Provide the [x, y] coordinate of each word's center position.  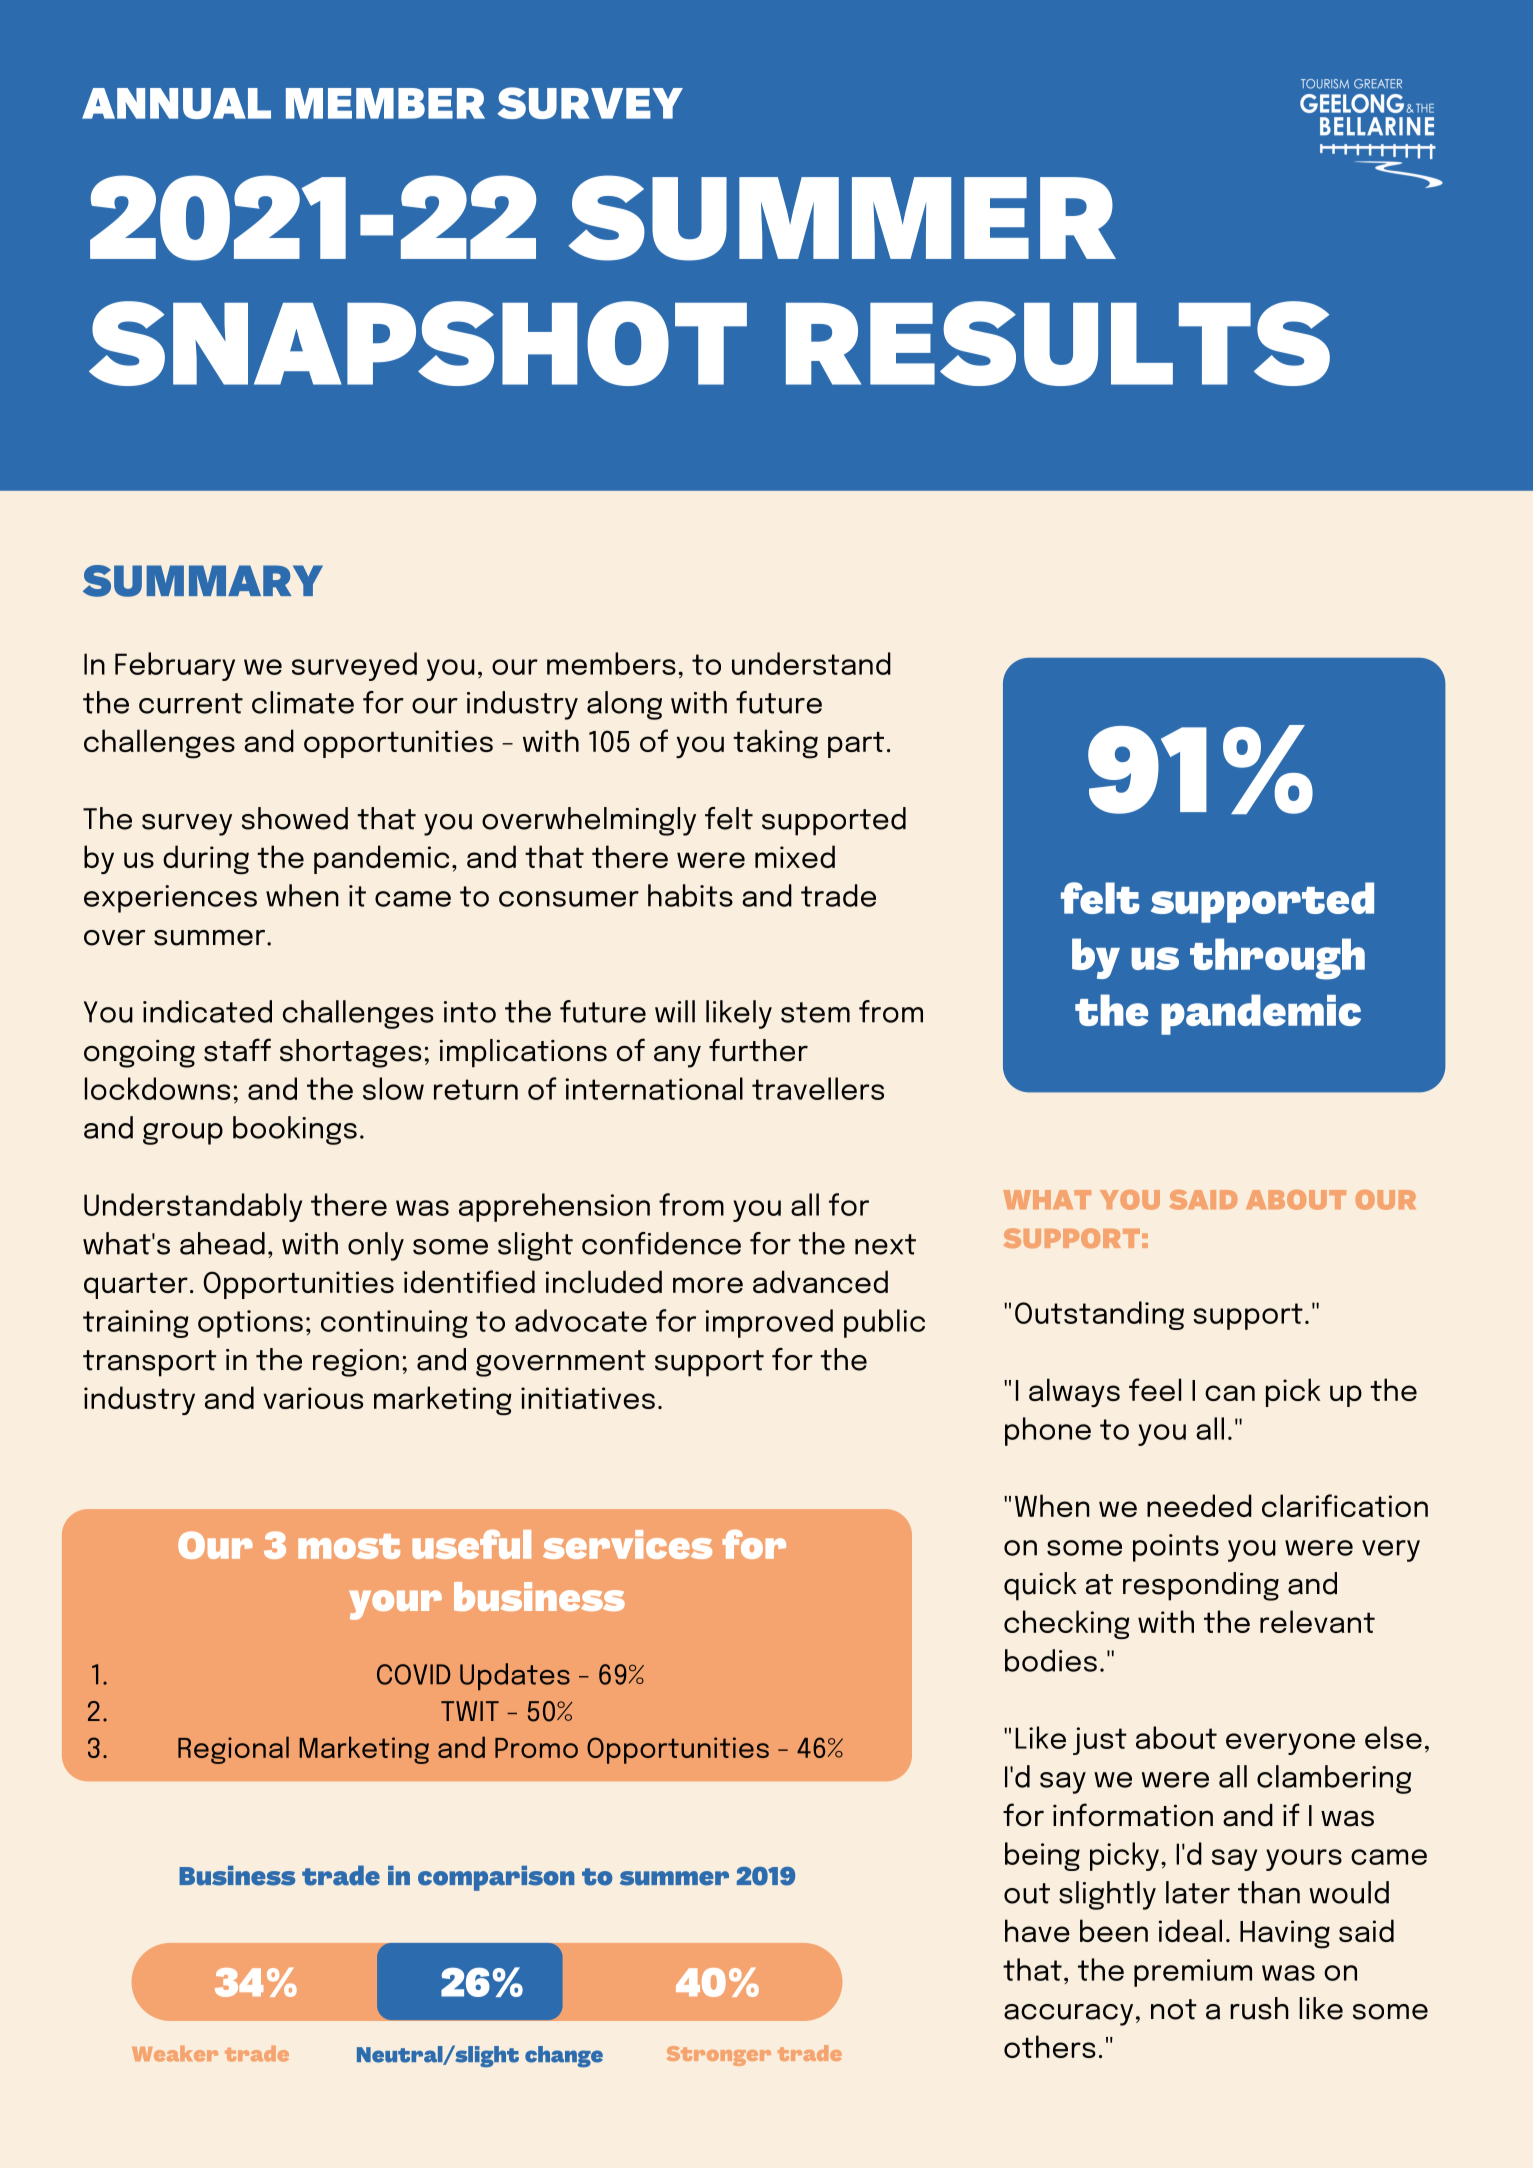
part [856, 745]
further [758, 1050]
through [1277, 959]
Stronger [719, 2056]
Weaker [175, 2054]
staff [237, 1050]
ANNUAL [176, 103]
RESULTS [1058, 343]
